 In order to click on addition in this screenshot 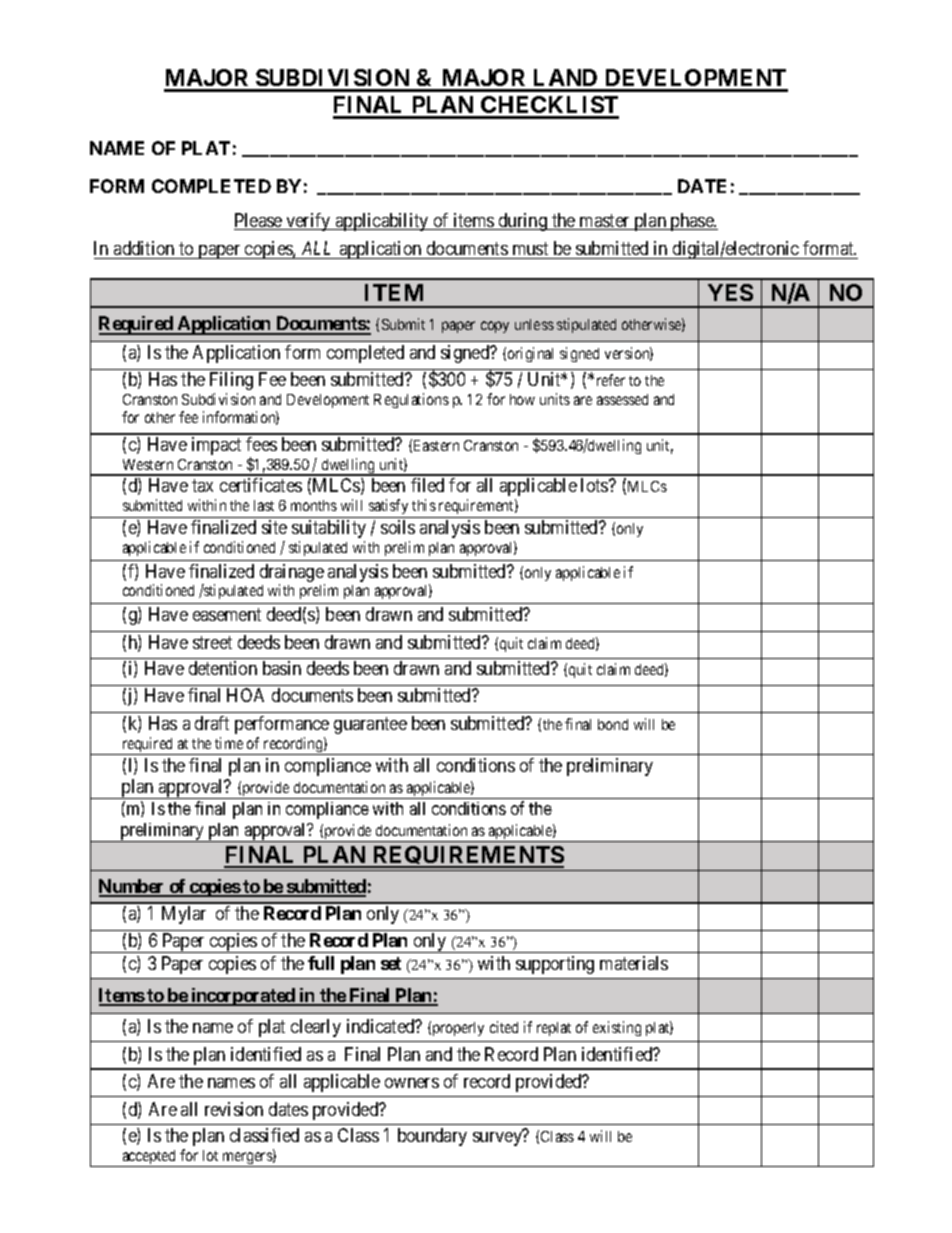, I will do `click(144, 248)`.
